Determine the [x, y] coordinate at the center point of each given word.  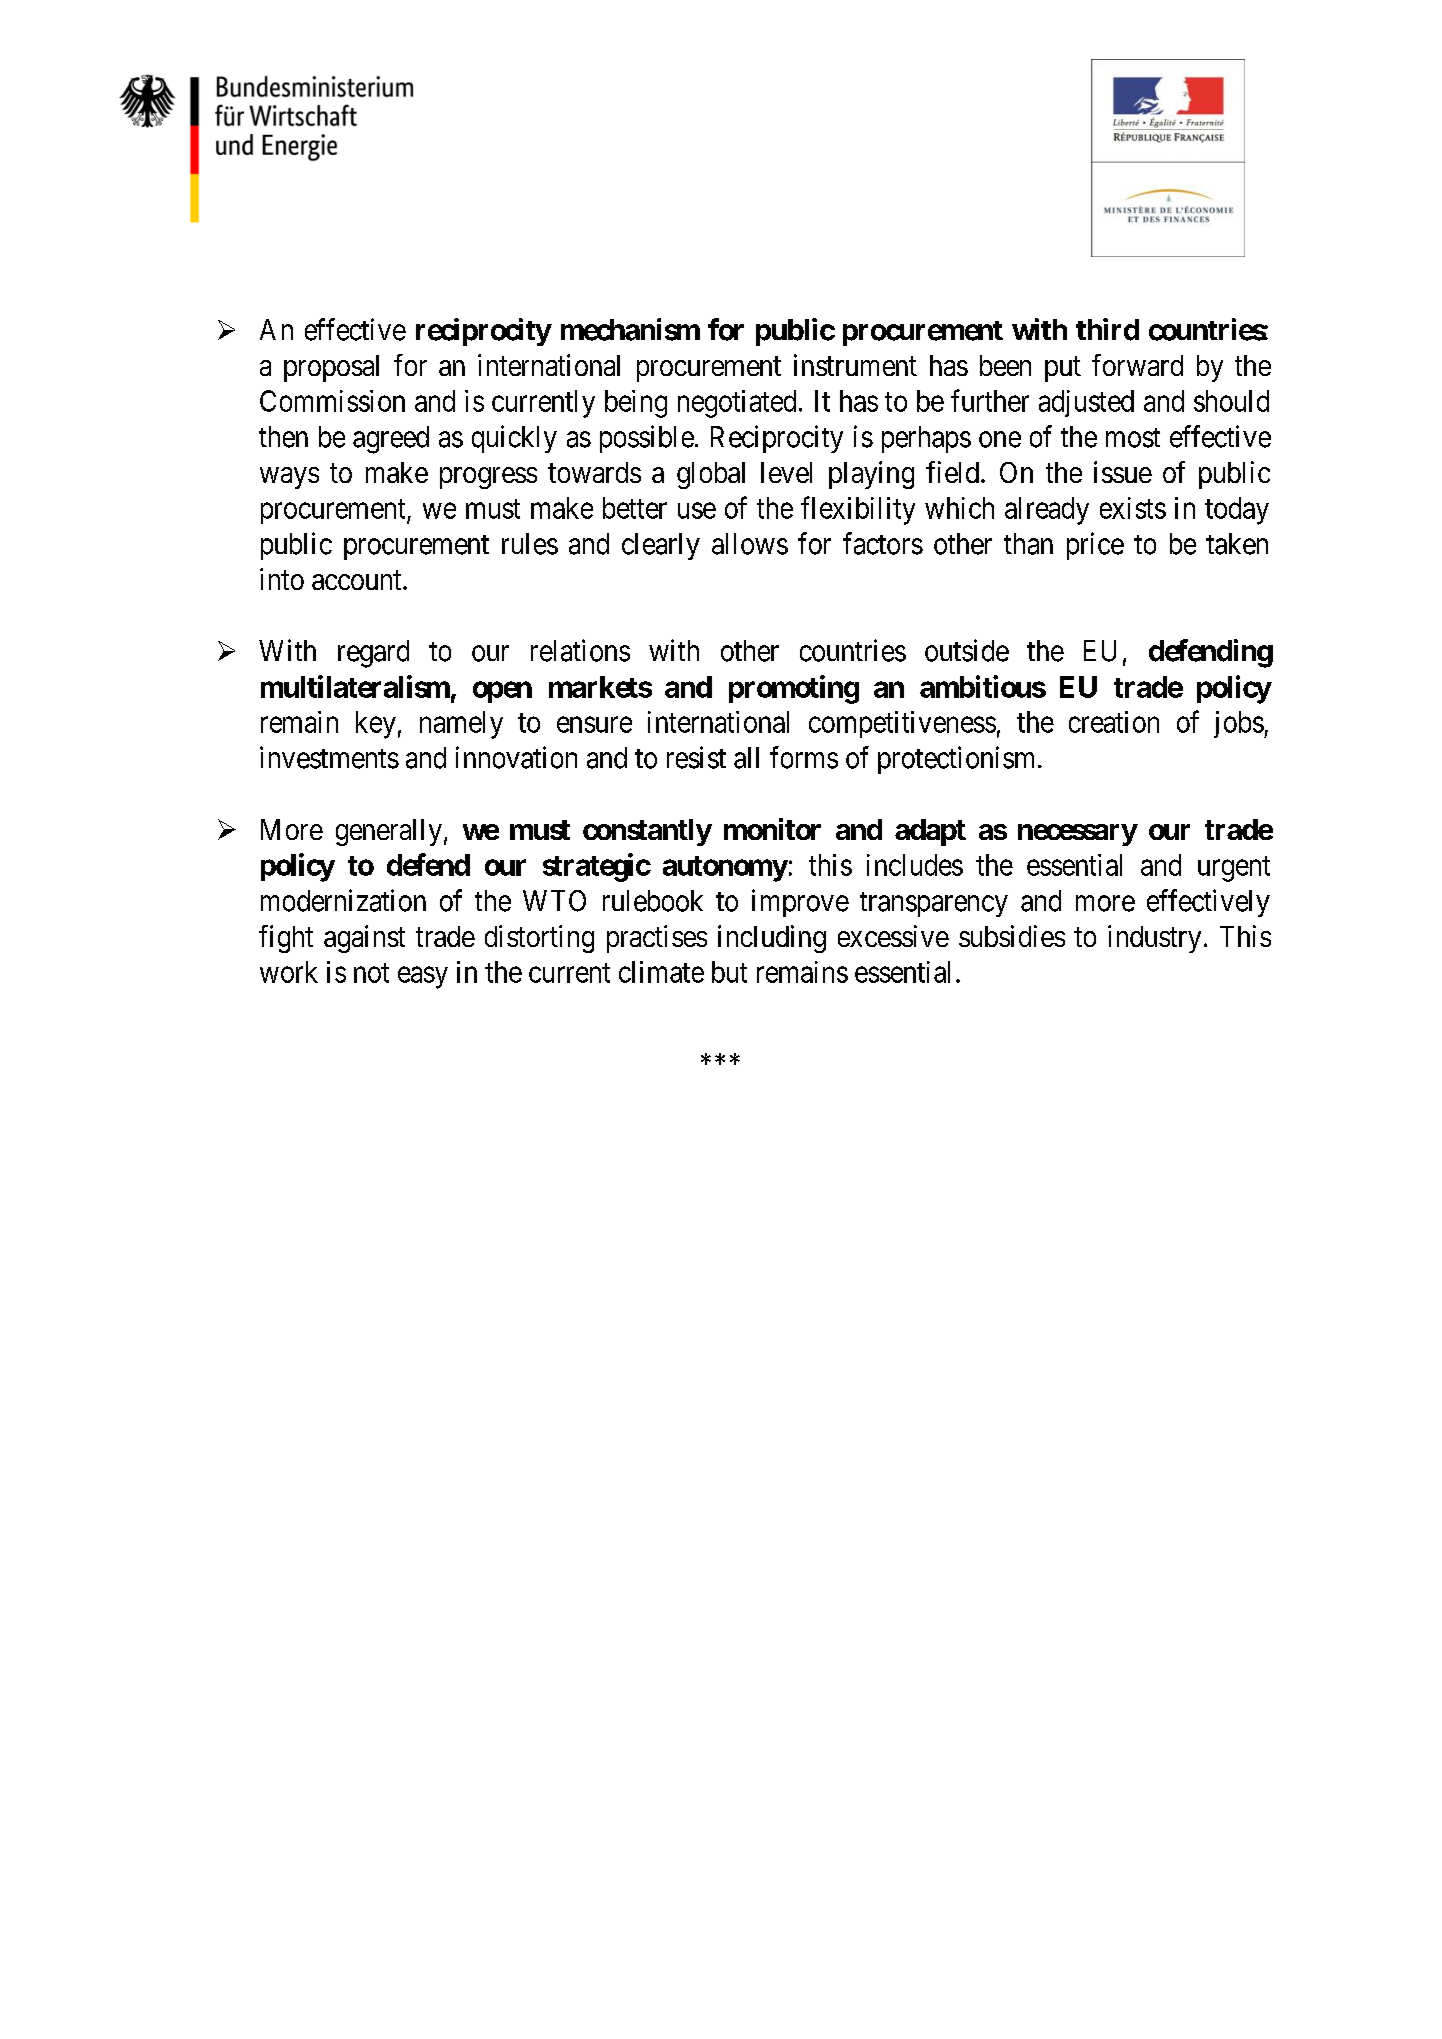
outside [967, 650]
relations [580, 650]
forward [1137, 365]
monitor [772, 829]
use [697, 511]
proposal [331, 368]
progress [488, 478]
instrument [855, 365]
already [1047, 511]
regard [373, 654]
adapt [930, 832]
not [371, 973]
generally [389, 832]
